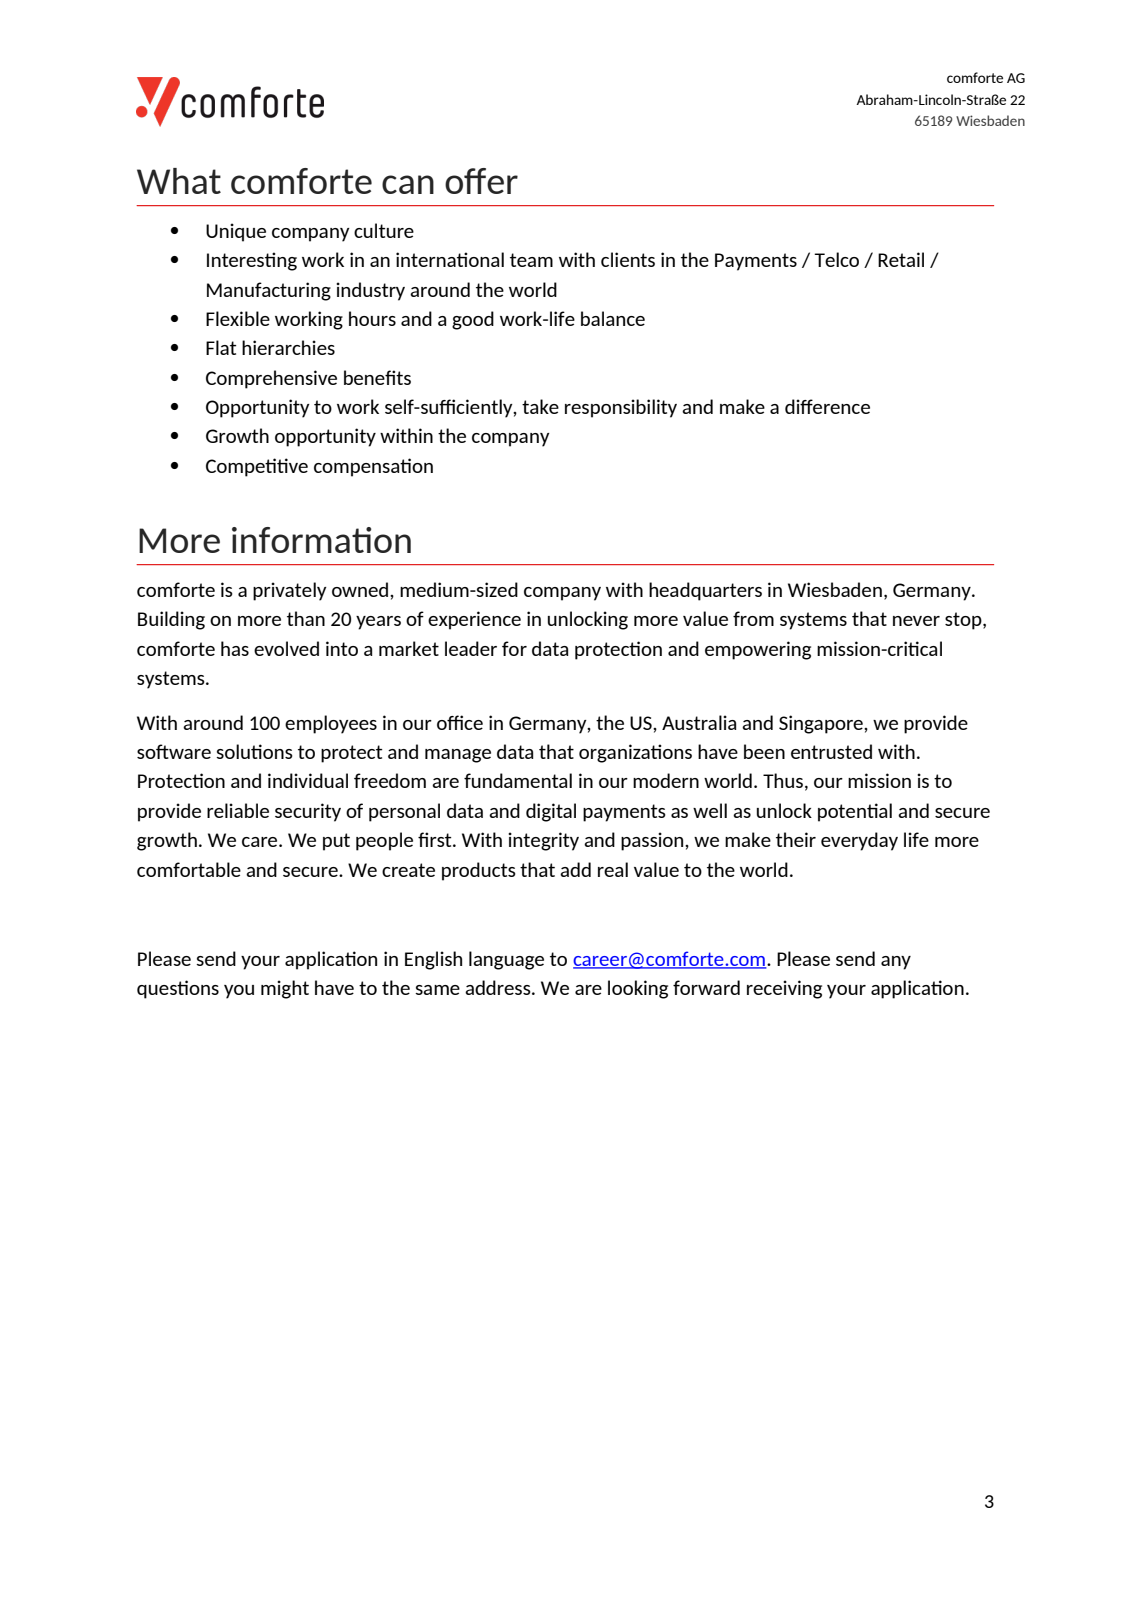  What do you see at coordinates (481, 181) in the page?
I see `offer` at bounding box center [481, 181].
